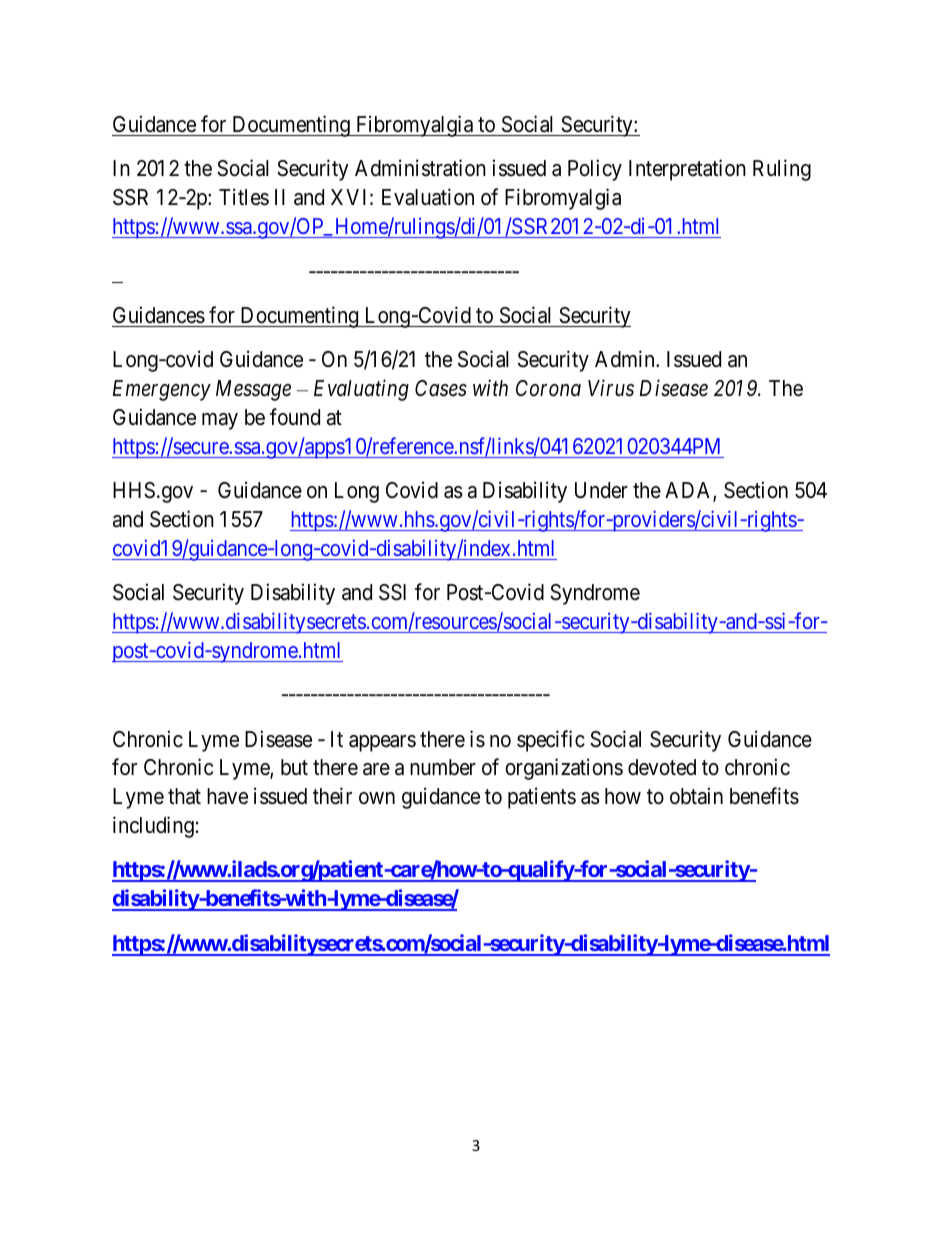 The width and height of the screenshot is (952, 1233). I want to click on Under, so click(601, 490).
